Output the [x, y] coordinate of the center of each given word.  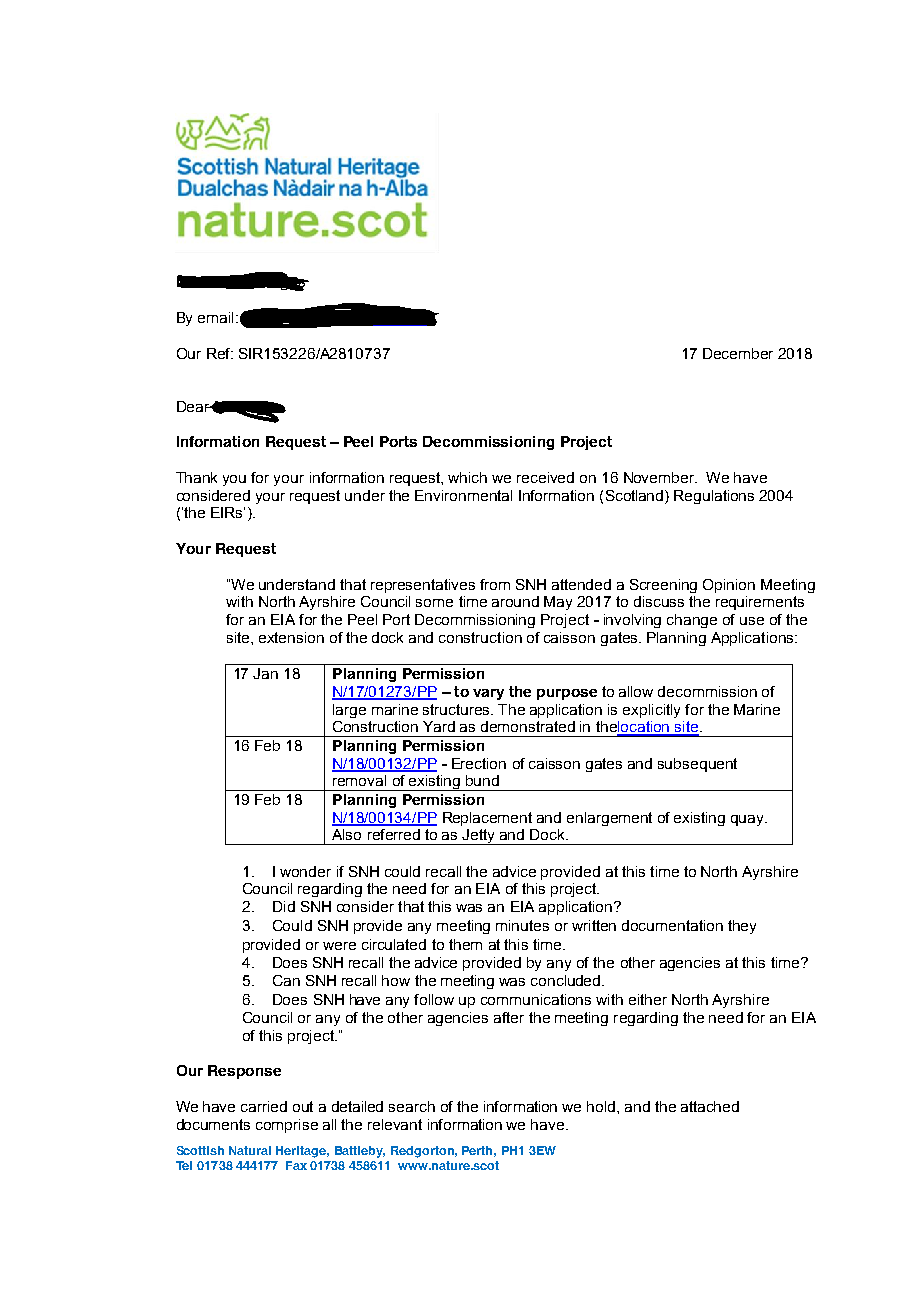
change [692, 621]
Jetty [479, 837]
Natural [250, 1150]
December [738, 353]
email [215, 317]
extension [291, 637]
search [412, 1106]
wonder [305, 871]
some [434, 603]
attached [710, 1106]
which [467, 477]
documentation [672, 925]
